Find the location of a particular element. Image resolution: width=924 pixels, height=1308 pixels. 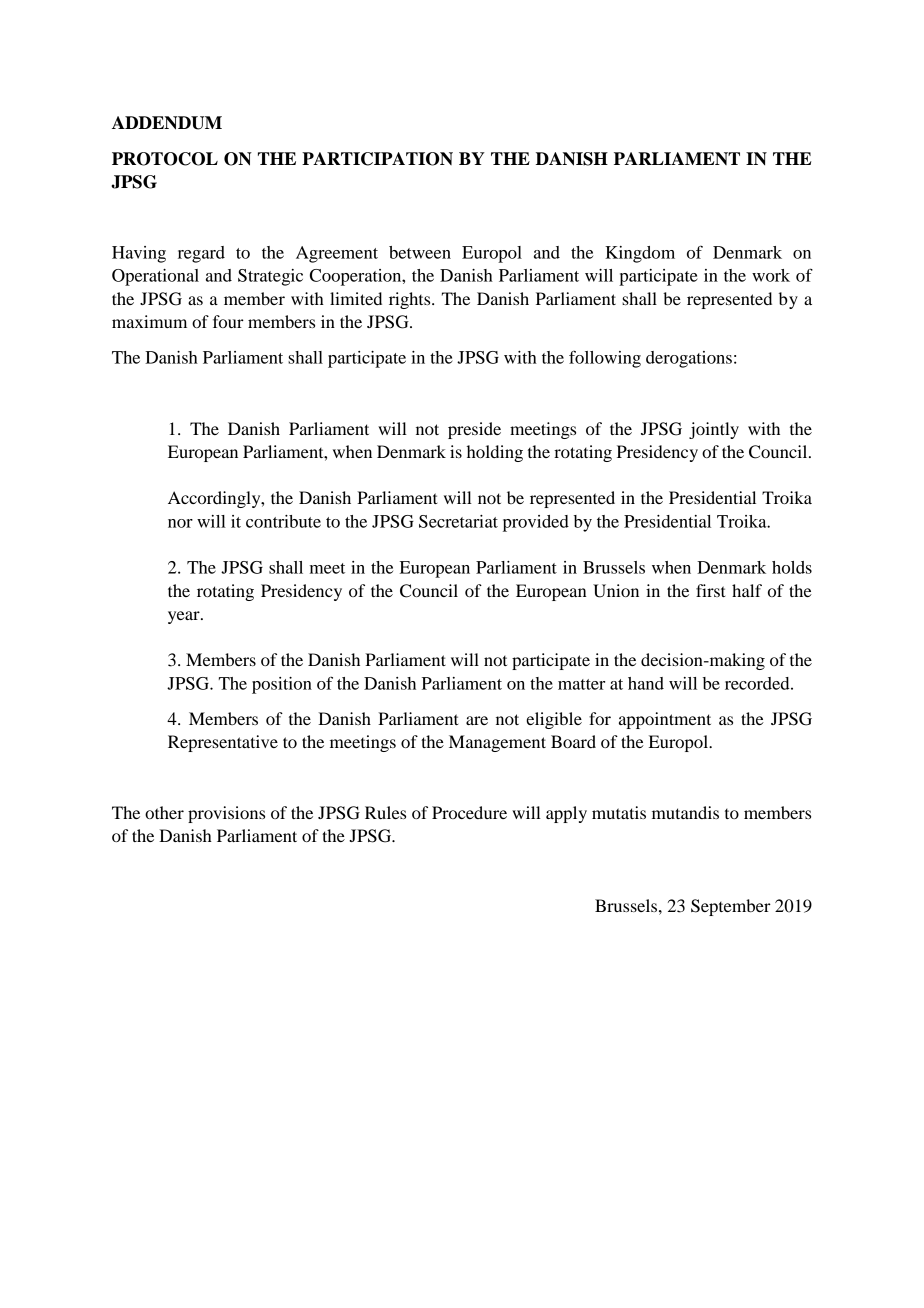

September is located at coordinates (731, 907).
